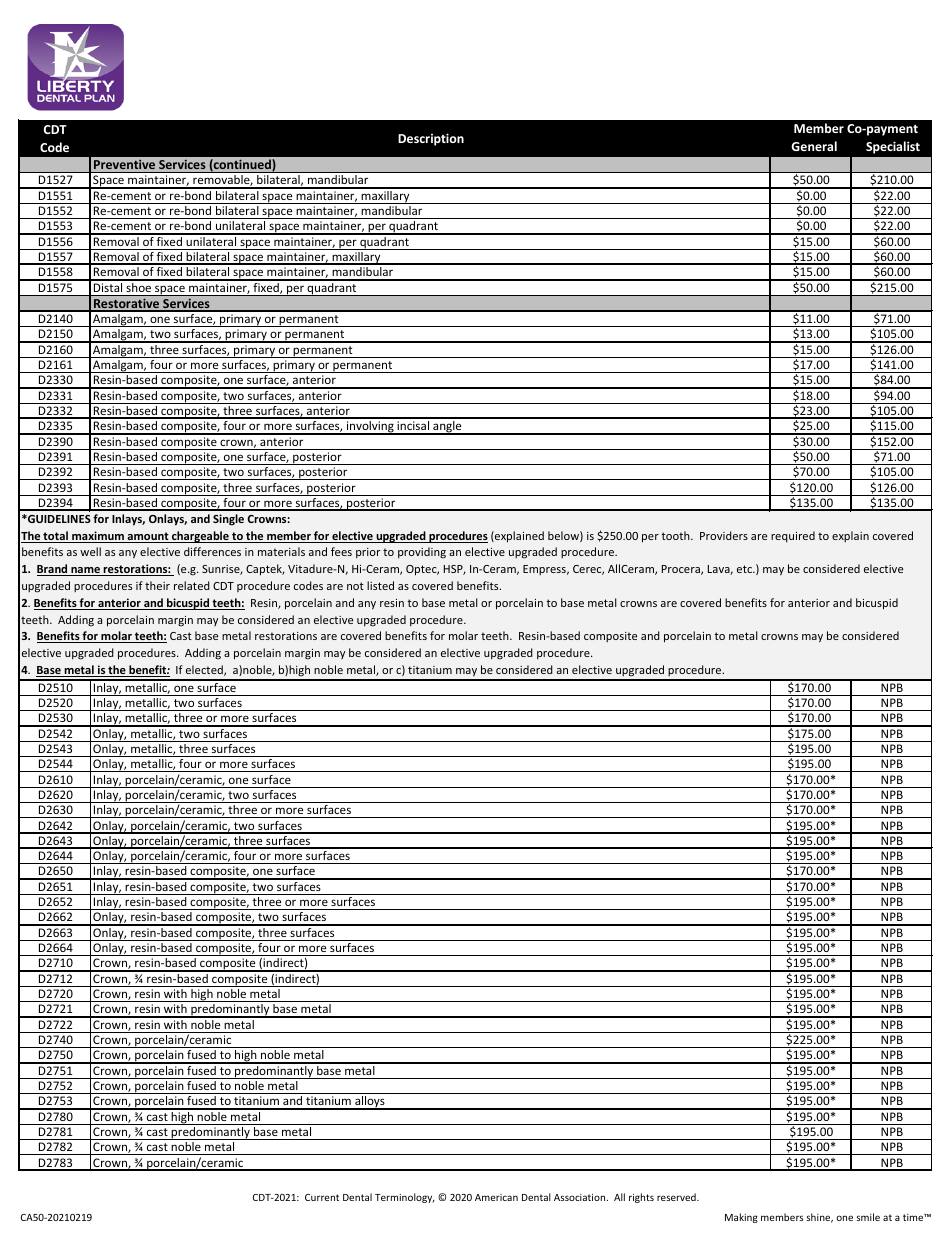 The height and width of the document is (1233, 952). Describe the element at coordinates (677, 1197) in the document. I see `reserved` at that location.
